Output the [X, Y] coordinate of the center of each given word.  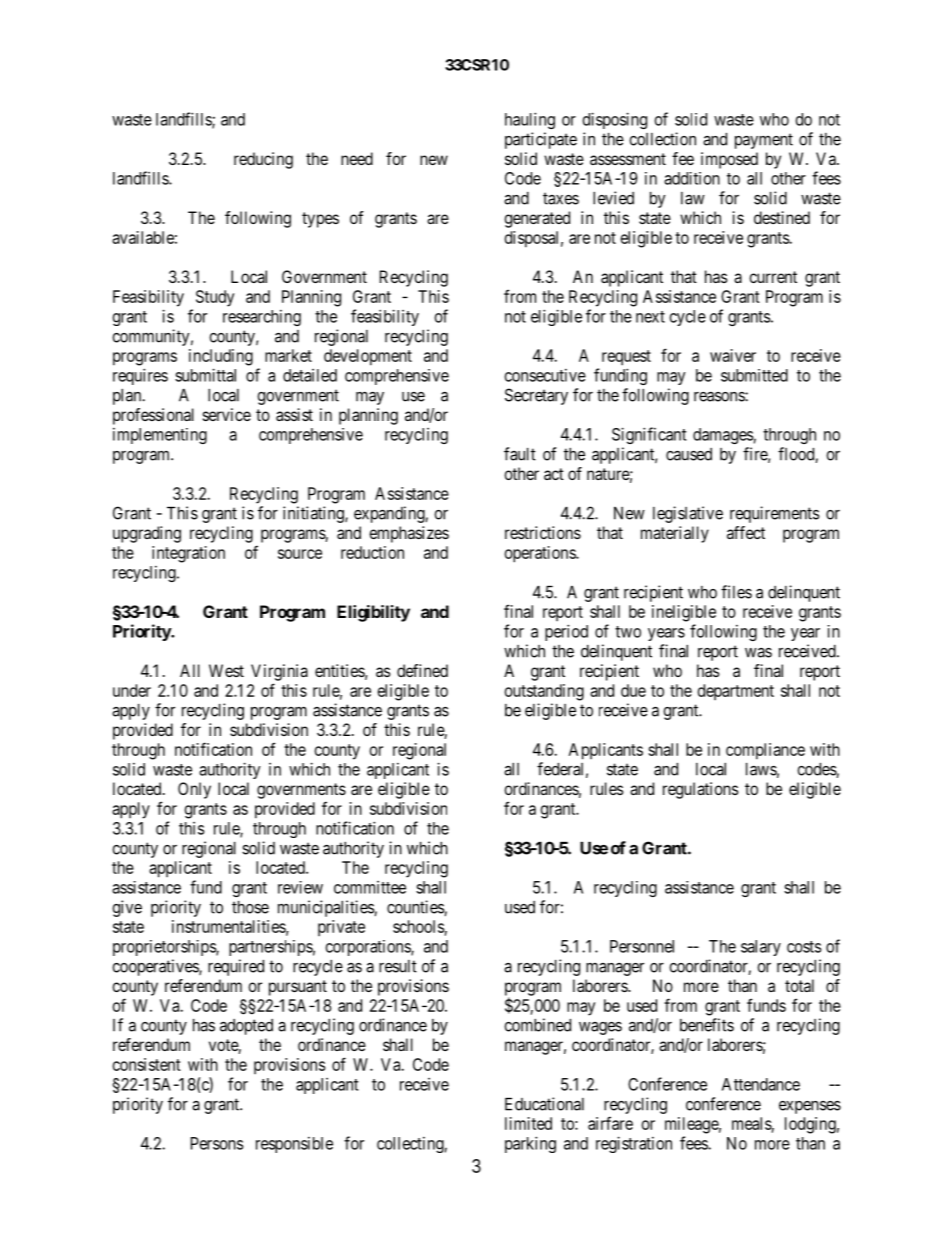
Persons [217, 1143]
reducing [263, 160]
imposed [729, 160]
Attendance [761, 1084]
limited [528, 1123]
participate [541, 140]
